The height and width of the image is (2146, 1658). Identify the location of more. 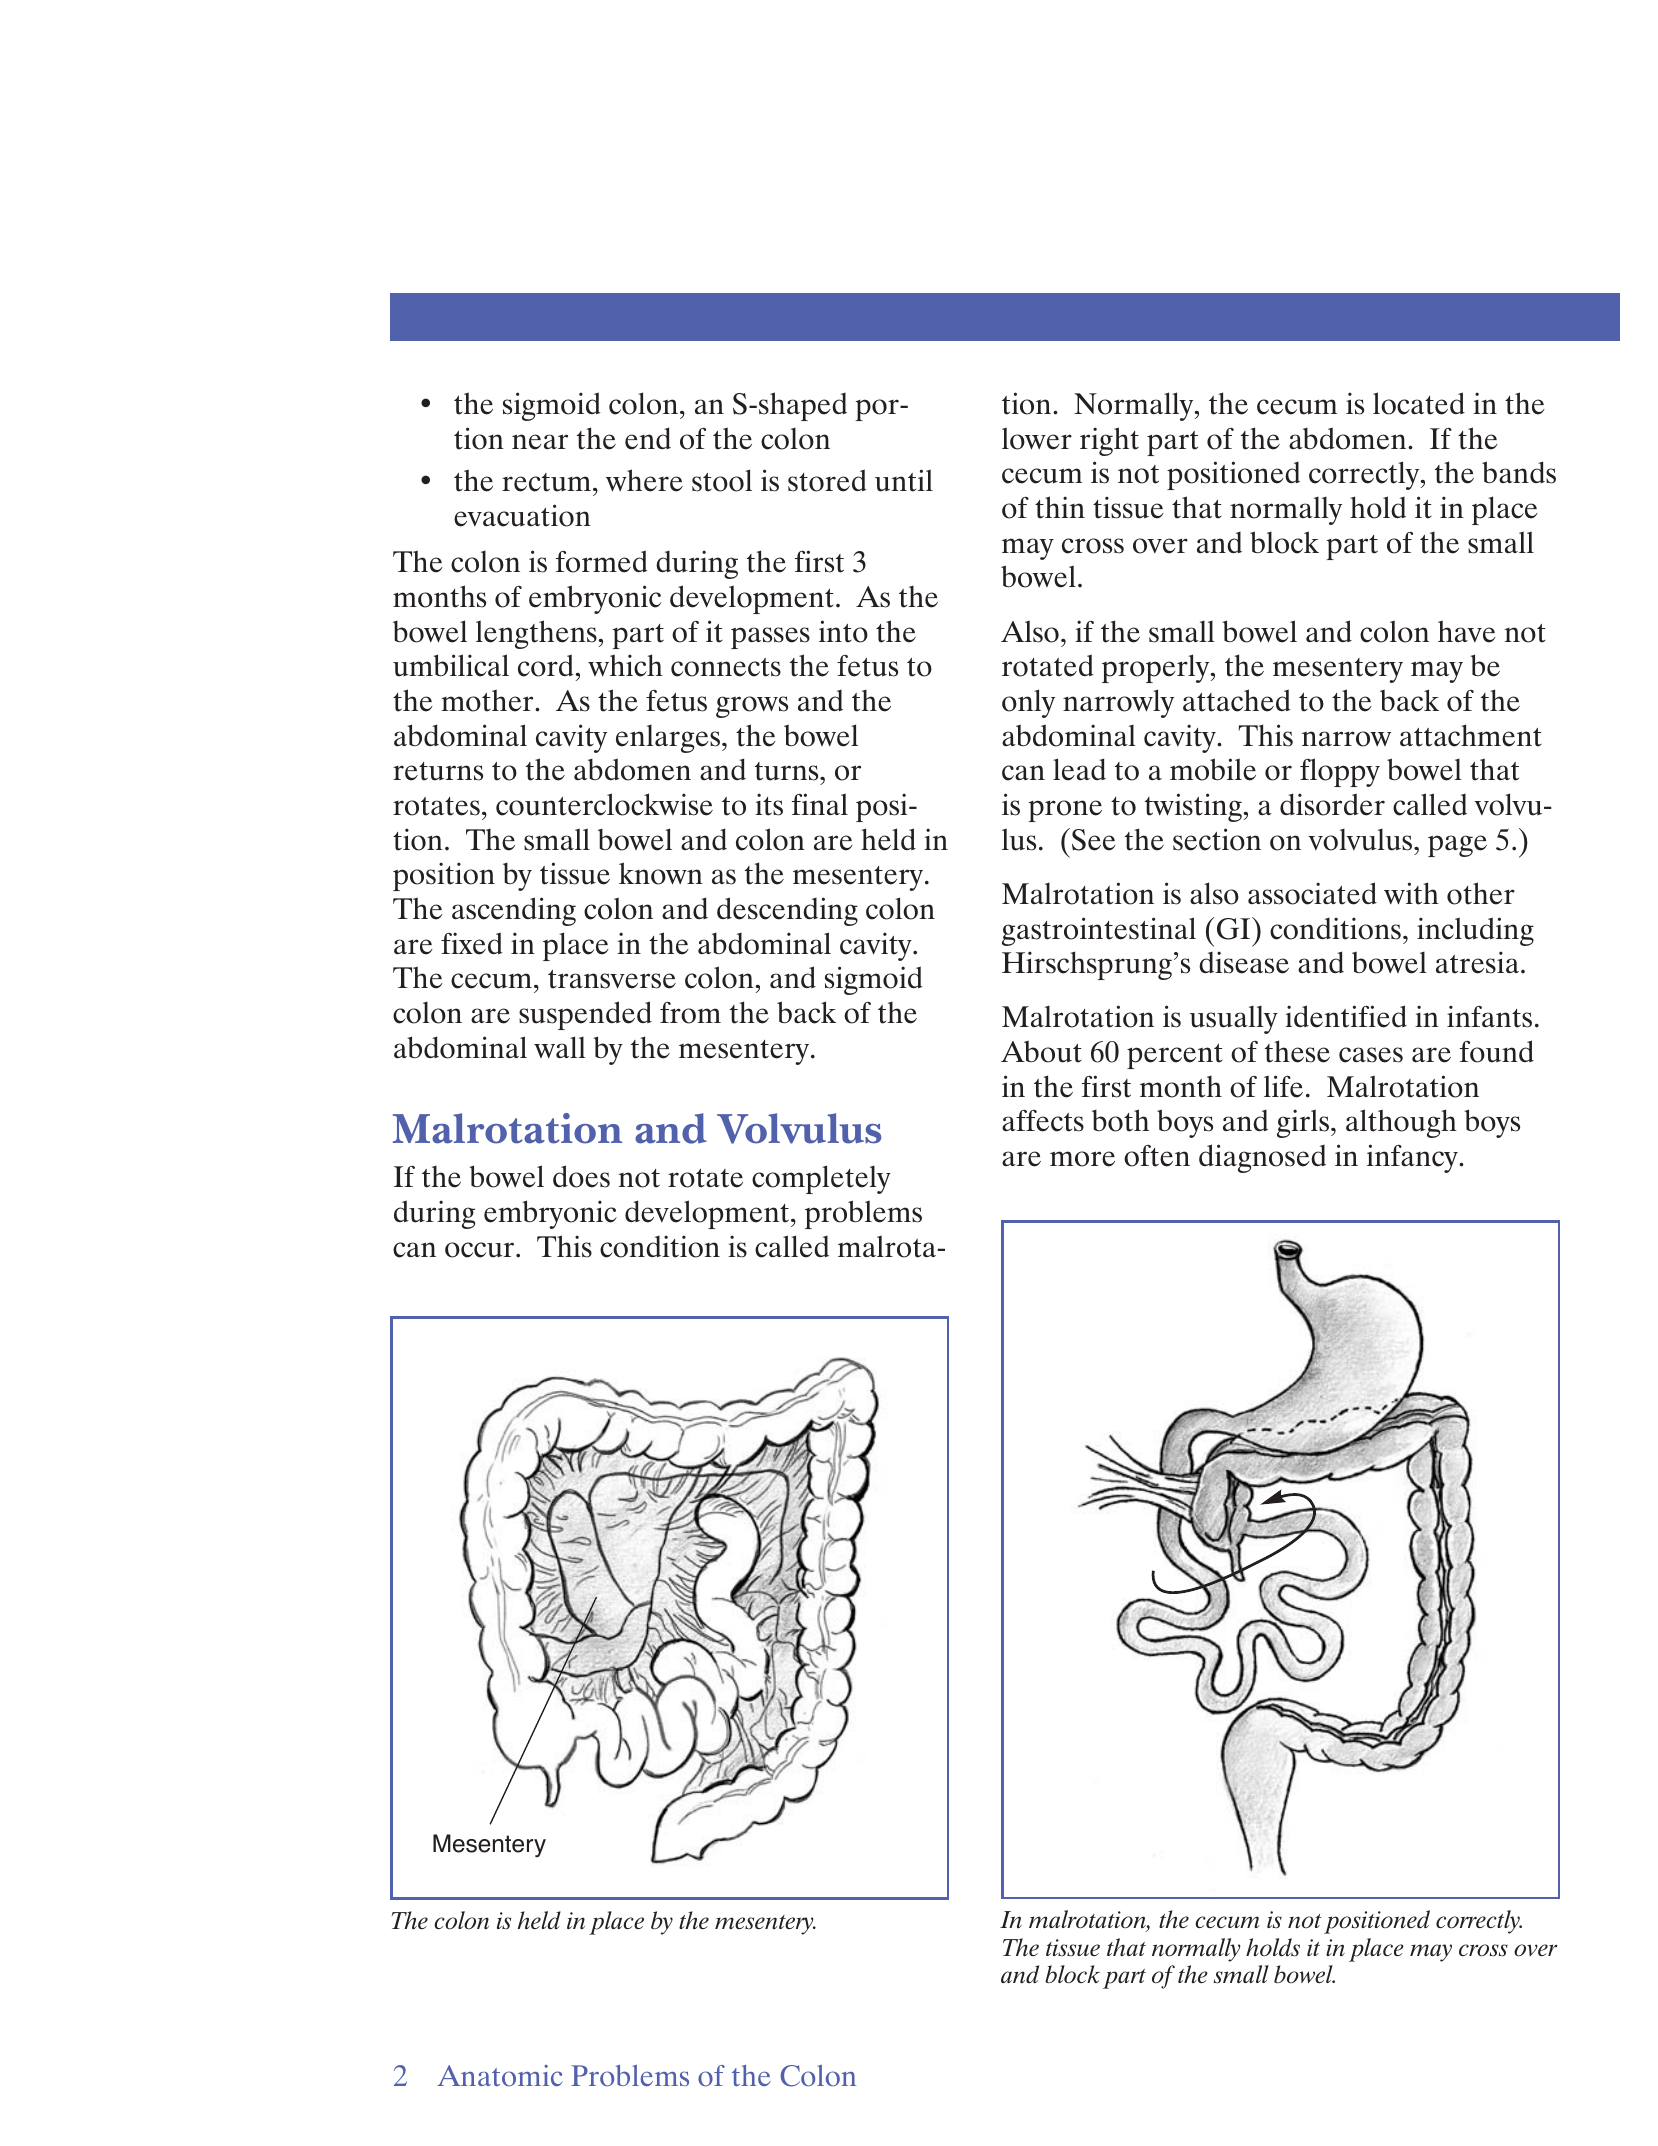
(1082, 1159).
